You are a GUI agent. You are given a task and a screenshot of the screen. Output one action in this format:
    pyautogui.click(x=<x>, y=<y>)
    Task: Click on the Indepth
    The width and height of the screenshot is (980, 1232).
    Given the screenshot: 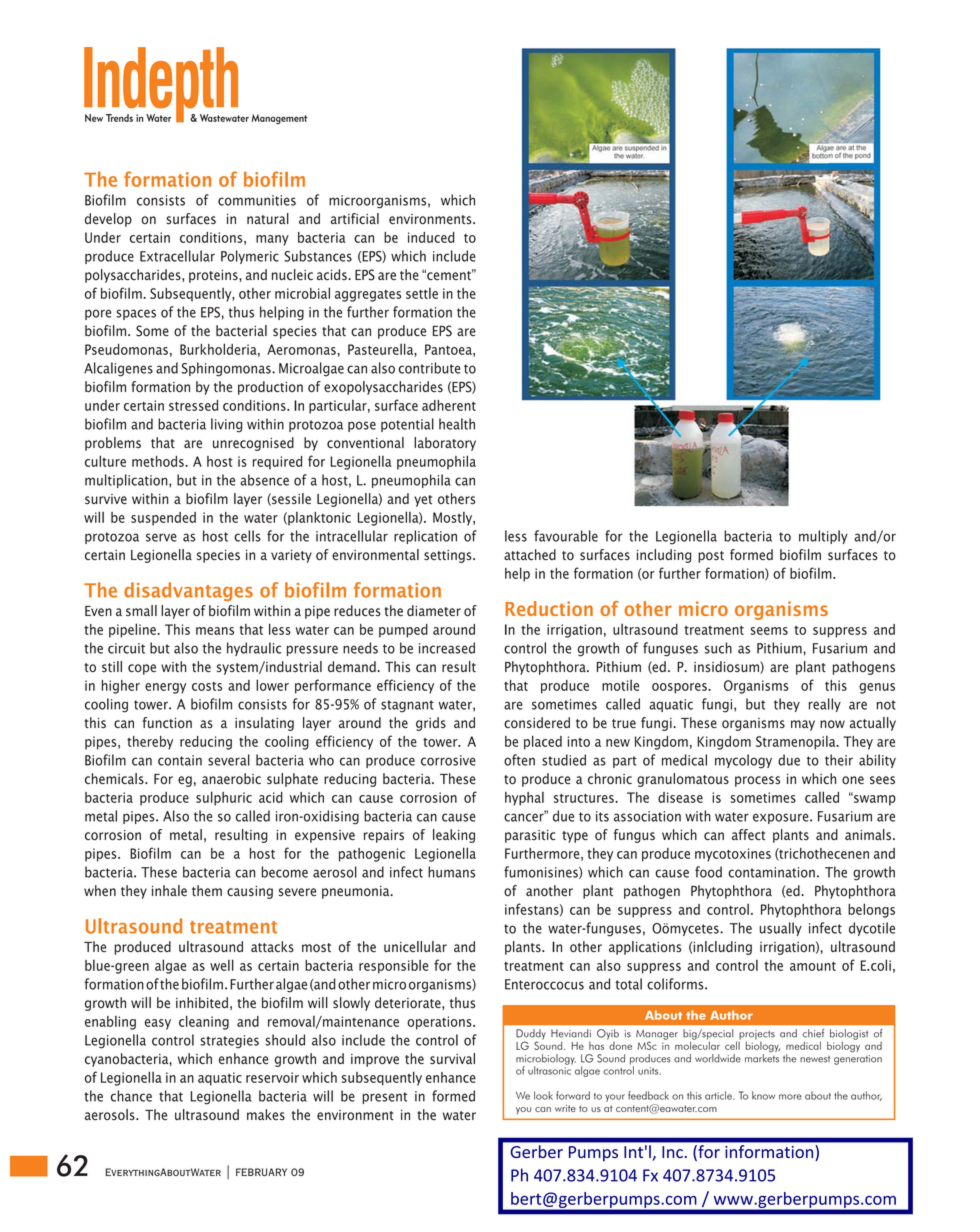 What is the action you would take?
    pyautogui.click(x=162, y=84)
